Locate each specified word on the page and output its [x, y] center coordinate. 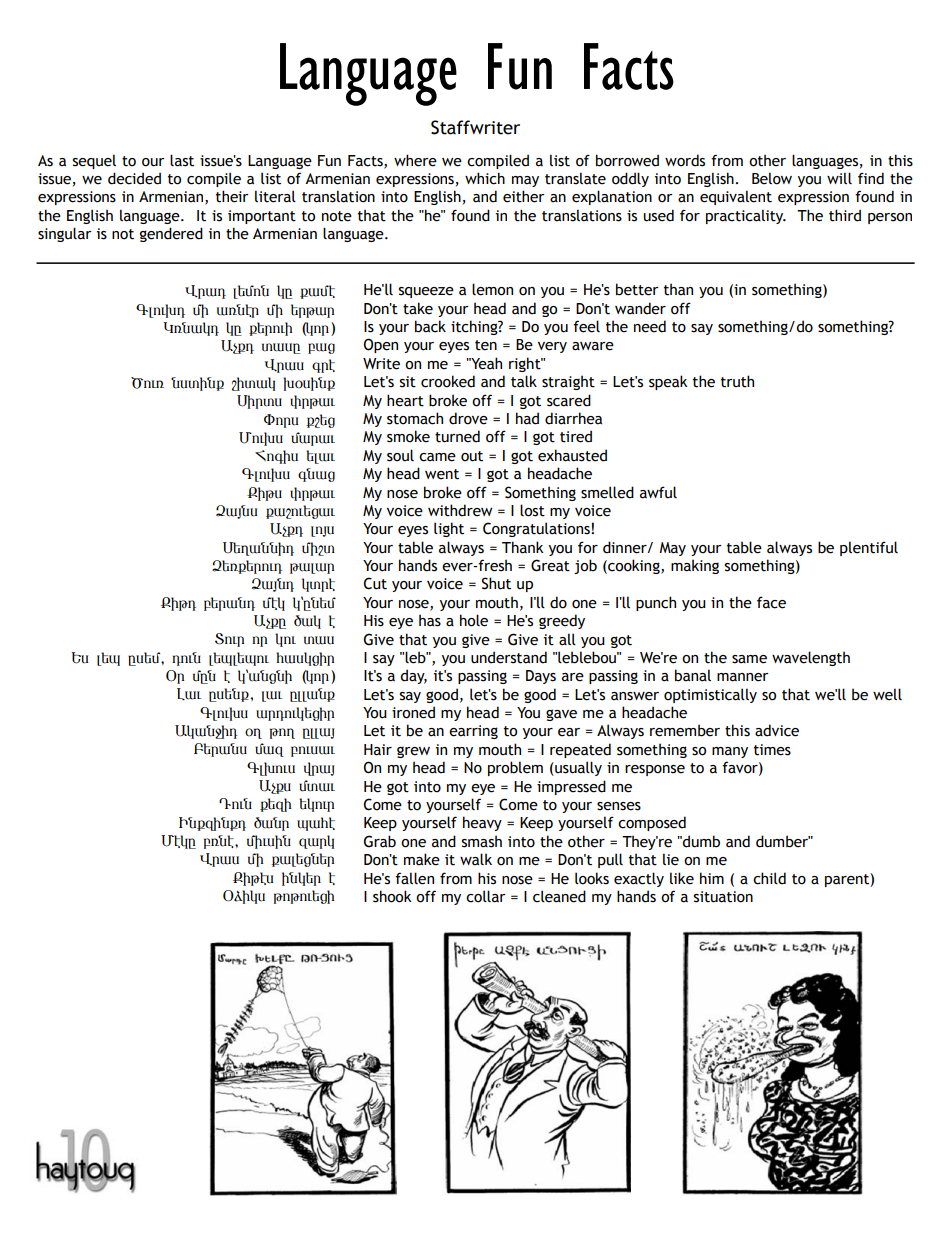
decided [134, 178]
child [769, 878]
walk [476, 859]
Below [772, 179]
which [485, 178]
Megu [178, 842]
